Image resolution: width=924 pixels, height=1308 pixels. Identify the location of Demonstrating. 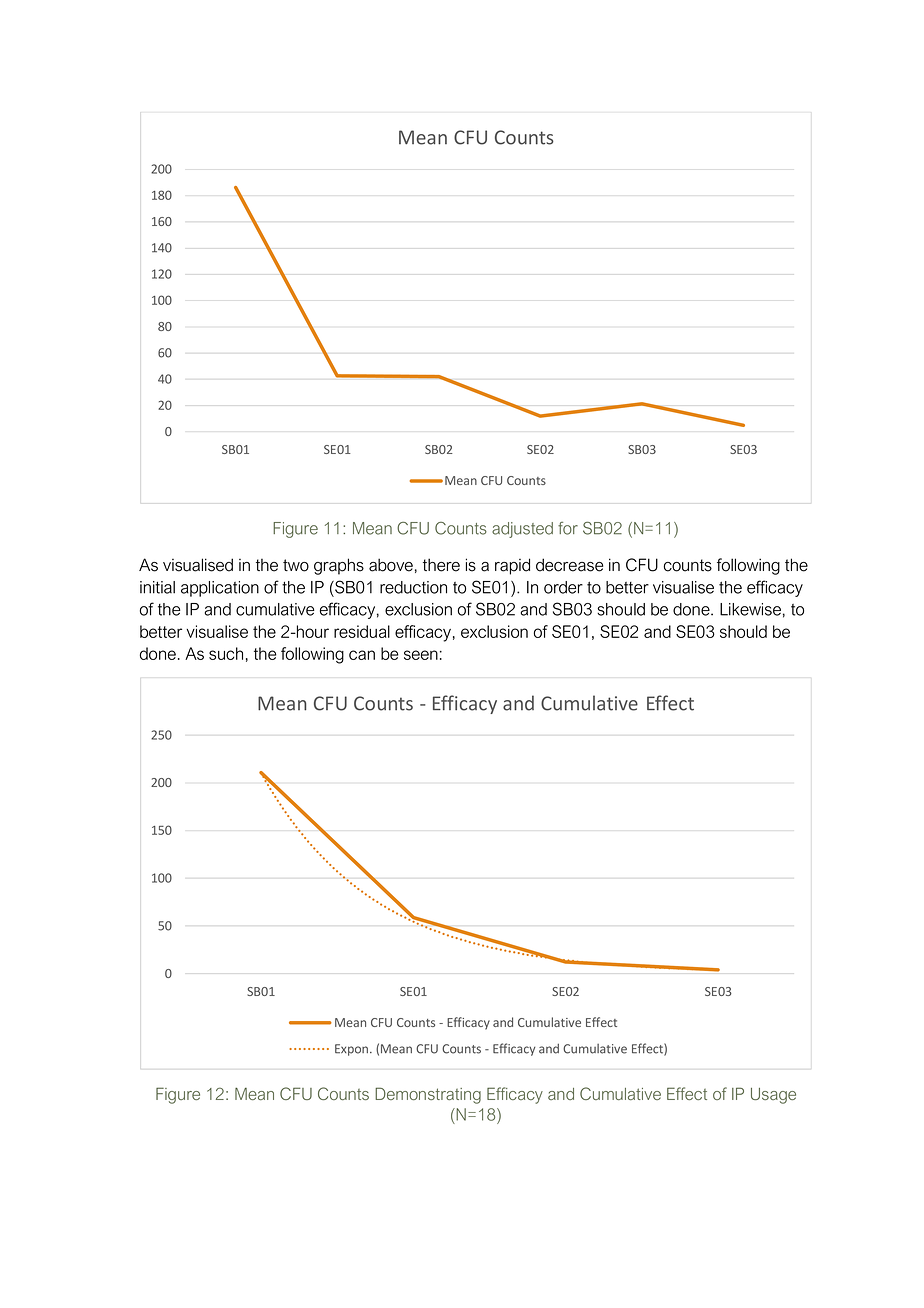
(428, 1095).
